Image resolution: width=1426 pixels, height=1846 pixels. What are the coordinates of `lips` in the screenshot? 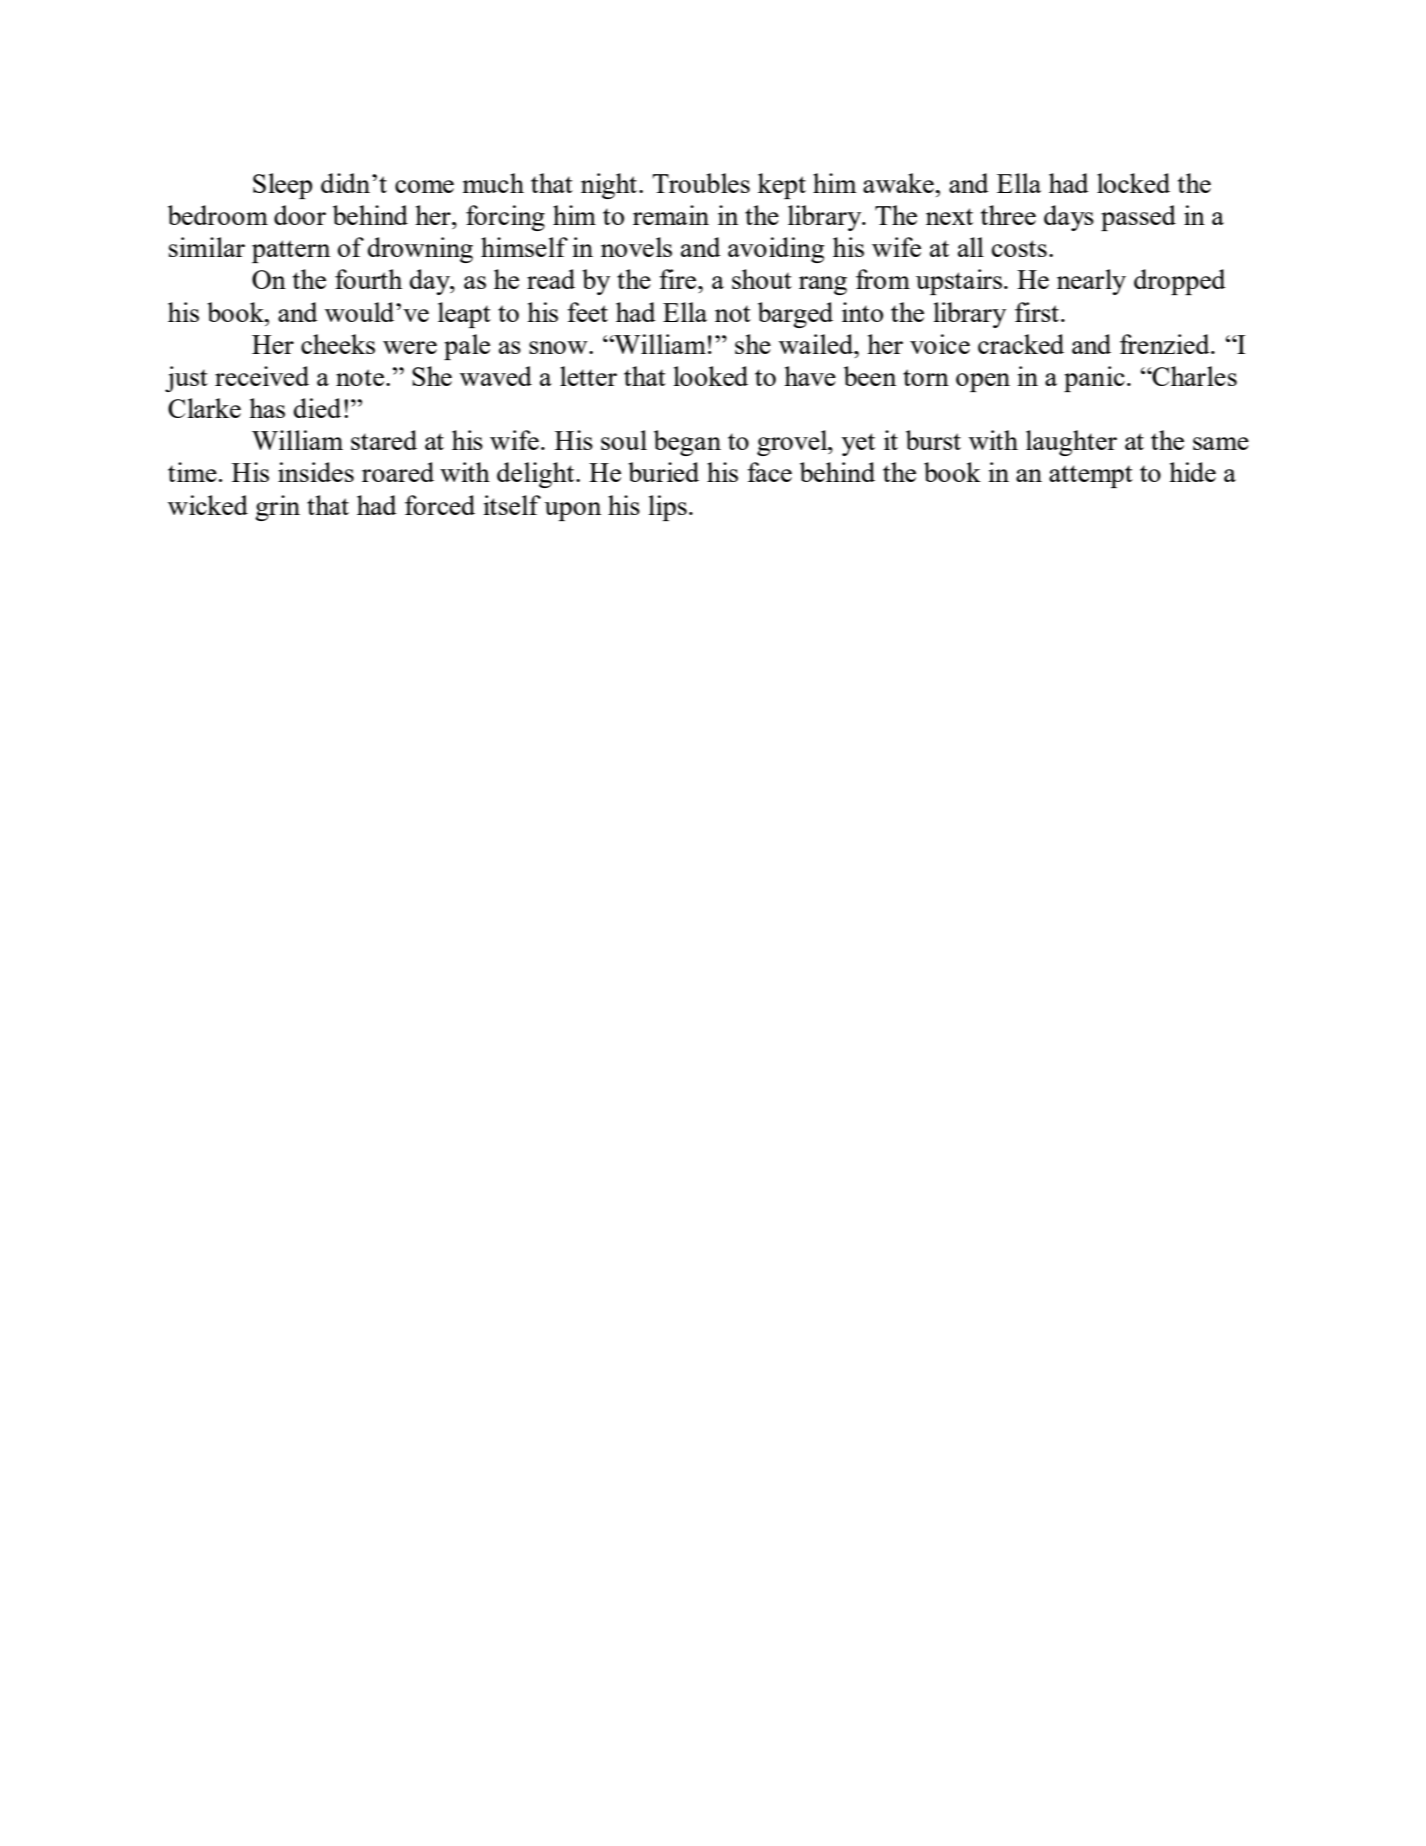 It's located at (667, 508).
